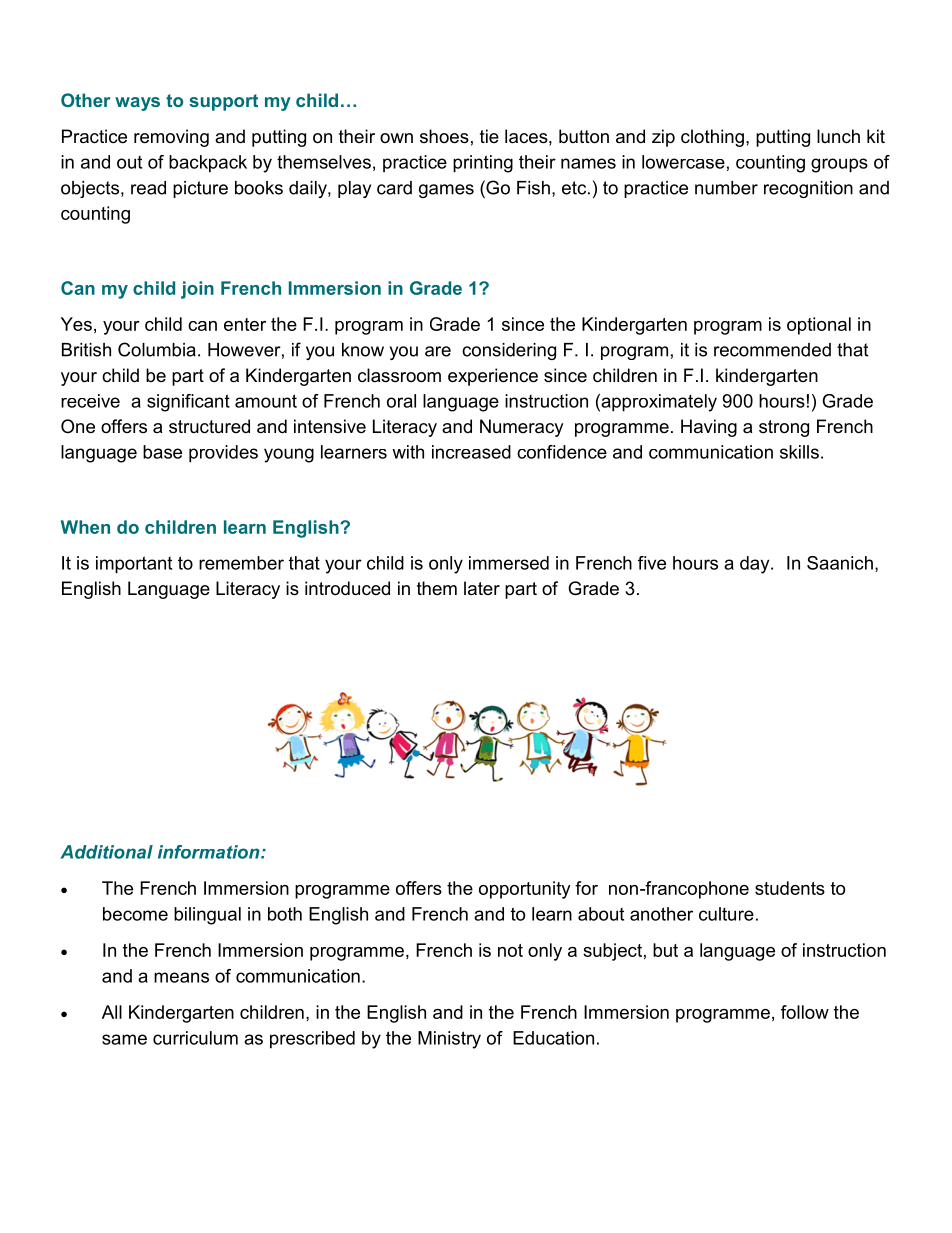 The height and width of the screenshot is (1233, 952). What do you see at coordinates (489, 136) in the screenshot?
I see `tie` at bounding box center [489, 136].
